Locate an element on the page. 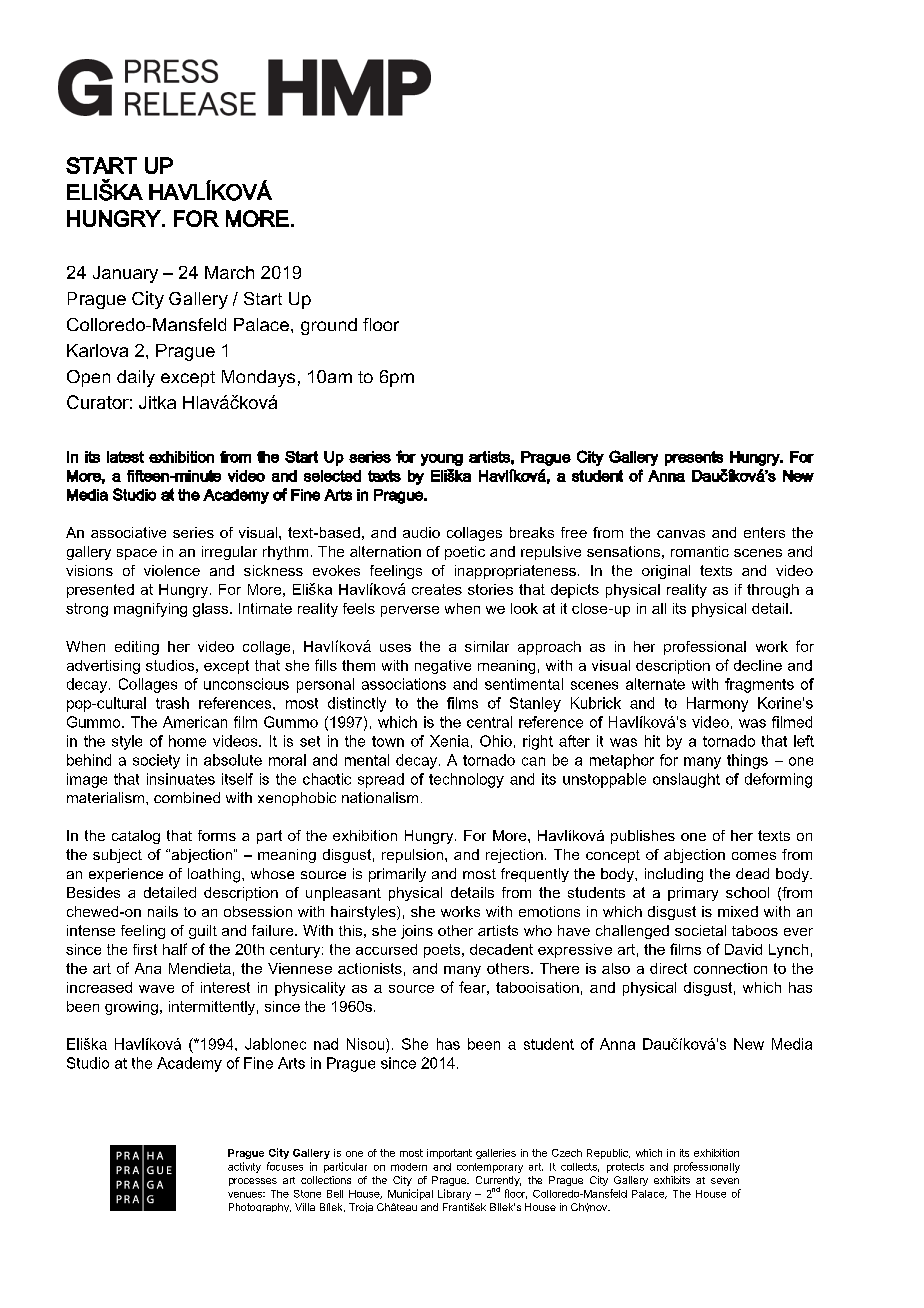  presents is located at coordinates (694, 458).
